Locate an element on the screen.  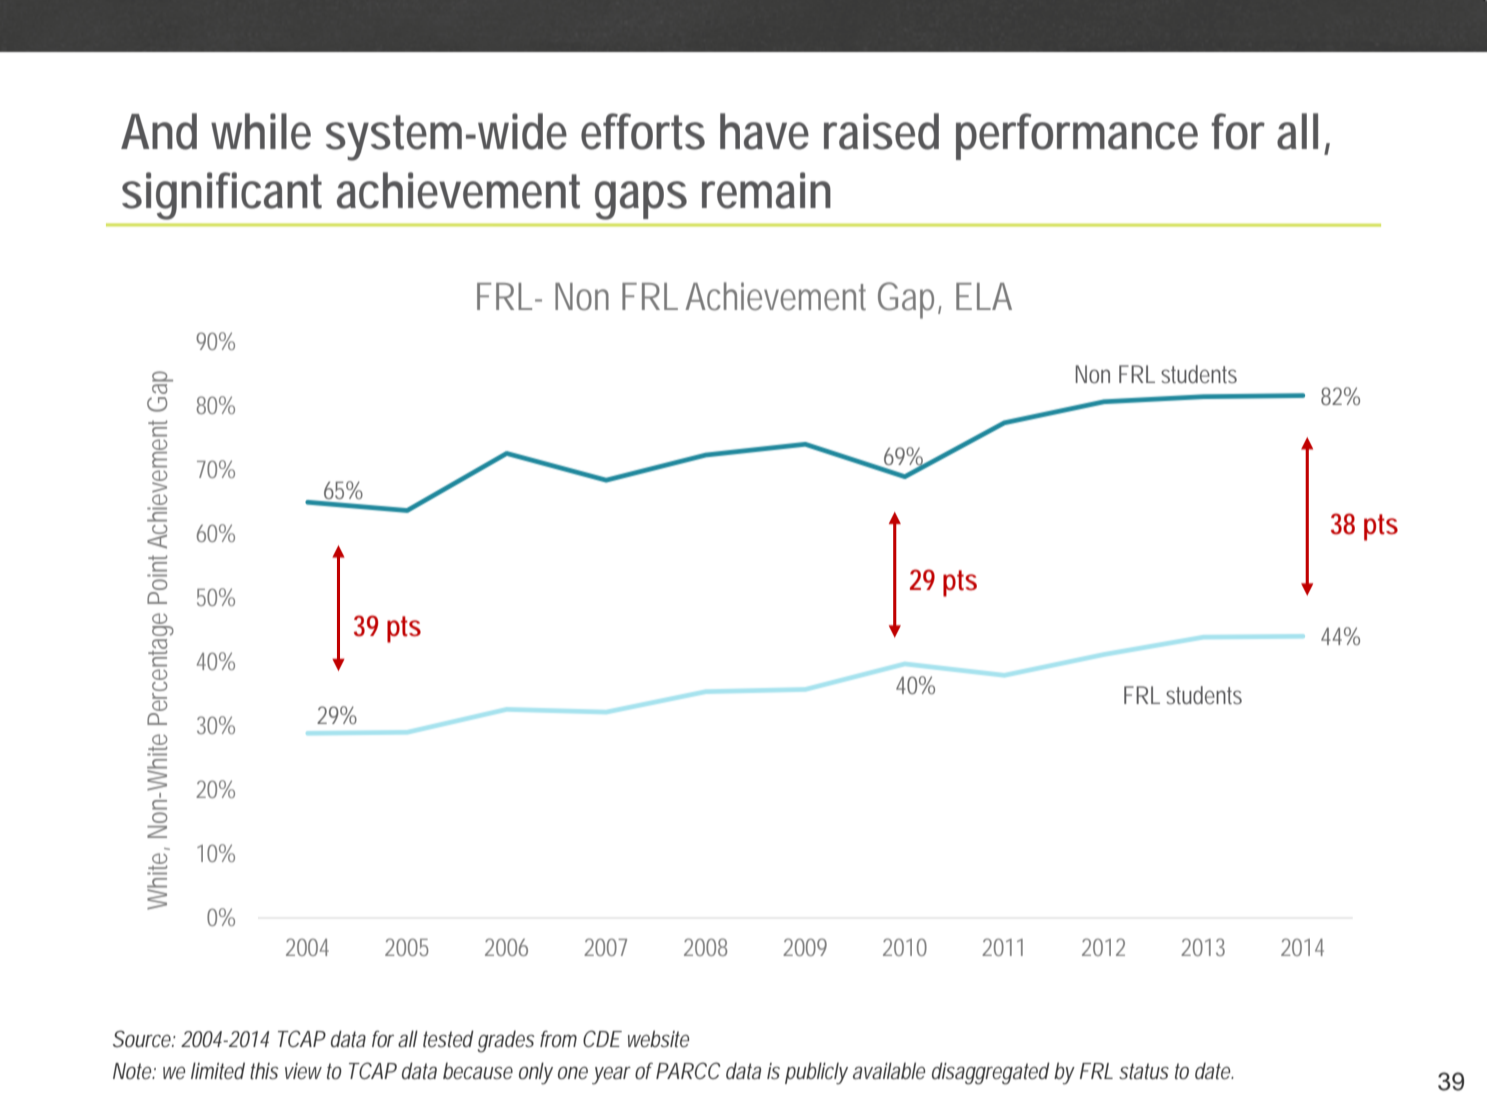
ELA is located at coordinates (984, 296).
